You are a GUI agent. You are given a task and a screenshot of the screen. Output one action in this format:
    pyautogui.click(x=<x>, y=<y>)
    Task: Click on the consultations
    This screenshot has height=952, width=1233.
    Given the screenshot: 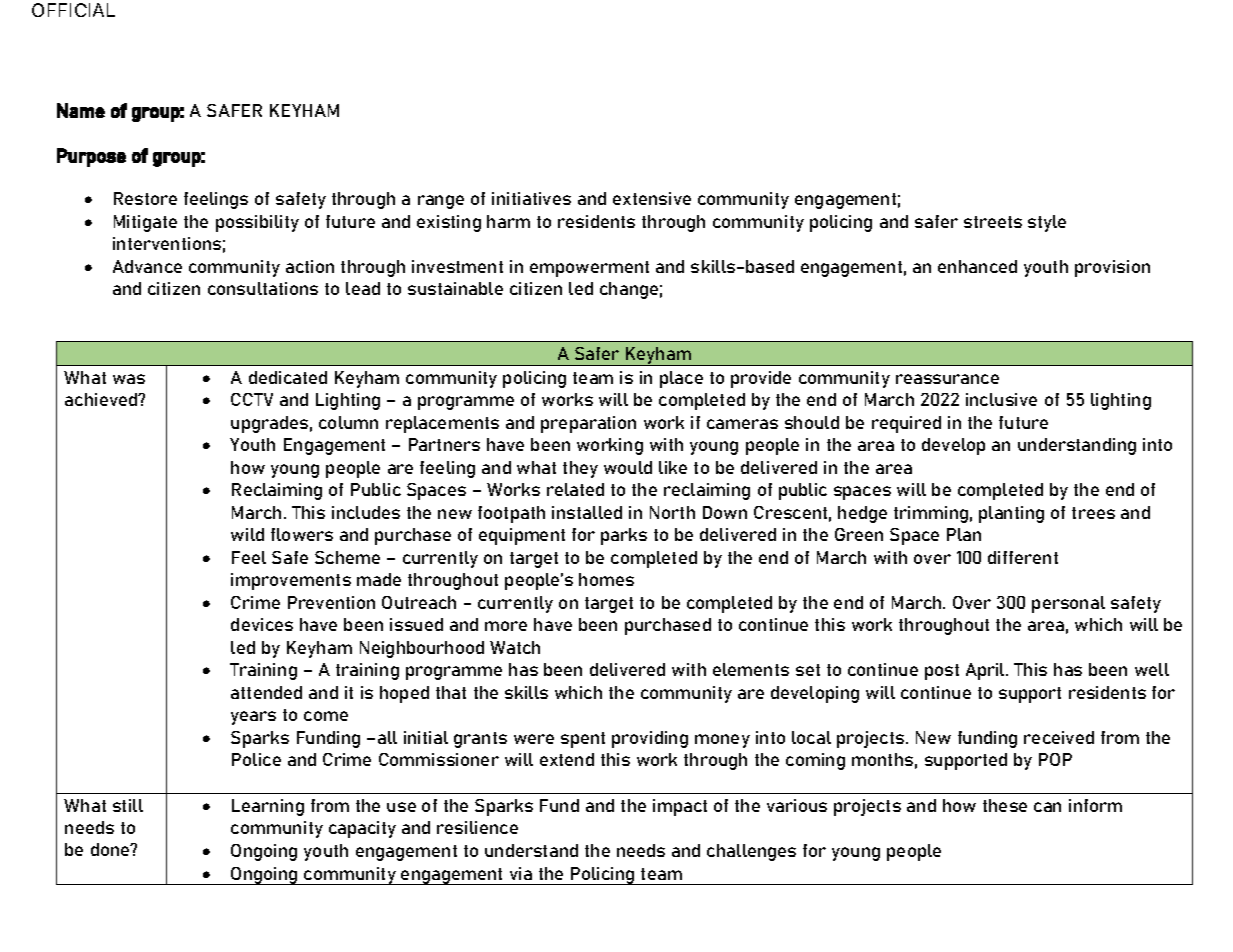 What is the action you would take?
    pyautogui.click(x=263, y=288)
